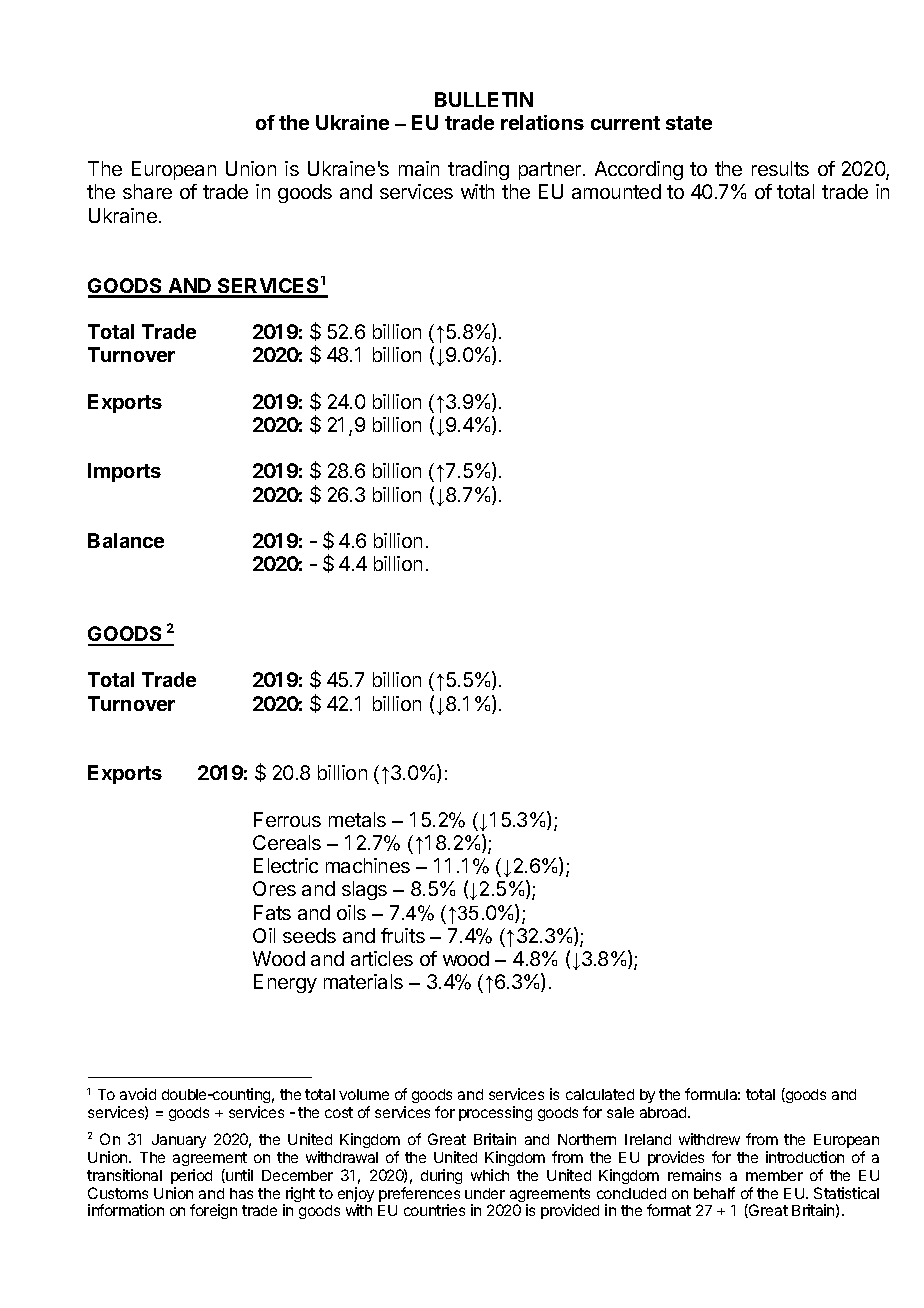  What do you see at coordinates (272, 912) in the image?
I see `Fats` at bounding box center [272, 912].
